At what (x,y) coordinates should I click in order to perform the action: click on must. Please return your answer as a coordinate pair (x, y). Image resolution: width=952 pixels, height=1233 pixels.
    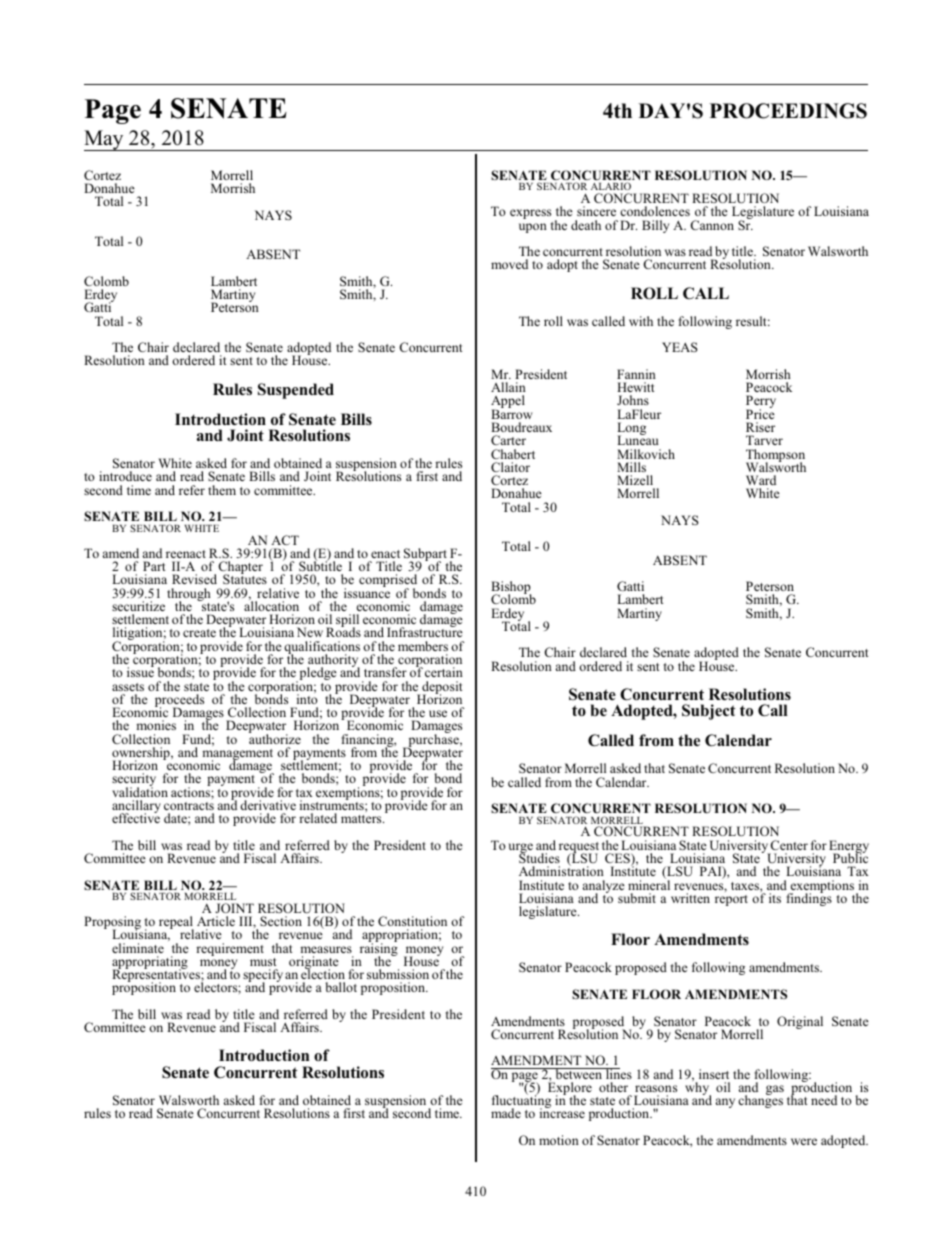
    Looking at the image, I should click on (263, 962).
